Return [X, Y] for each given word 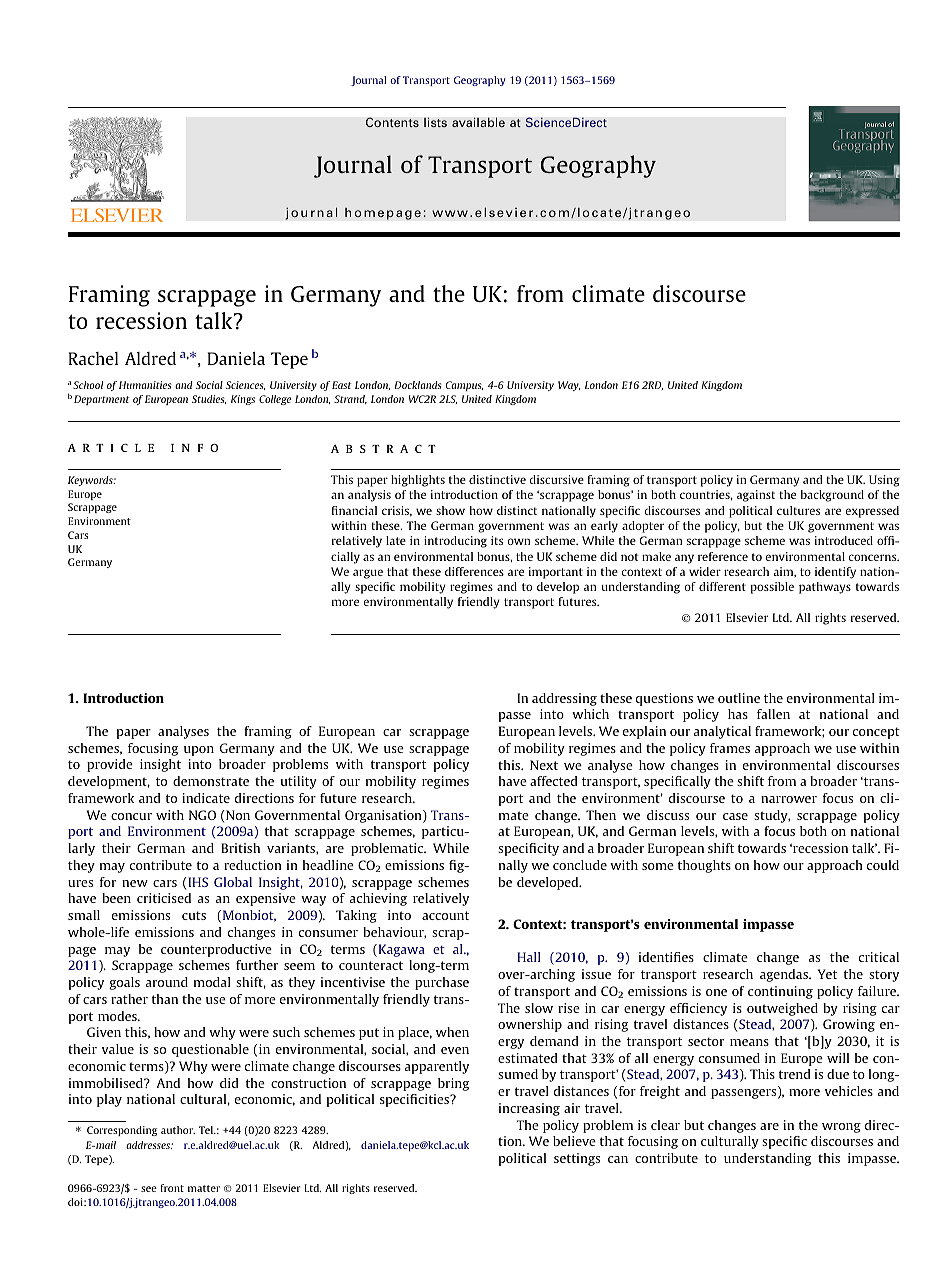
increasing [529, 1109]
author [178, 1130]
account [445, 915]
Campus [465, 386]
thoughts [704, 866]
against [756, 496]
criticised [164, 898]
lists [435, 122]
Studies [209, 399]
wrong [841, 1128]
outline [739, 698]
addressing [564, 699]
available [478, 122]
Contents [392, 122]
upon [199, 751]
